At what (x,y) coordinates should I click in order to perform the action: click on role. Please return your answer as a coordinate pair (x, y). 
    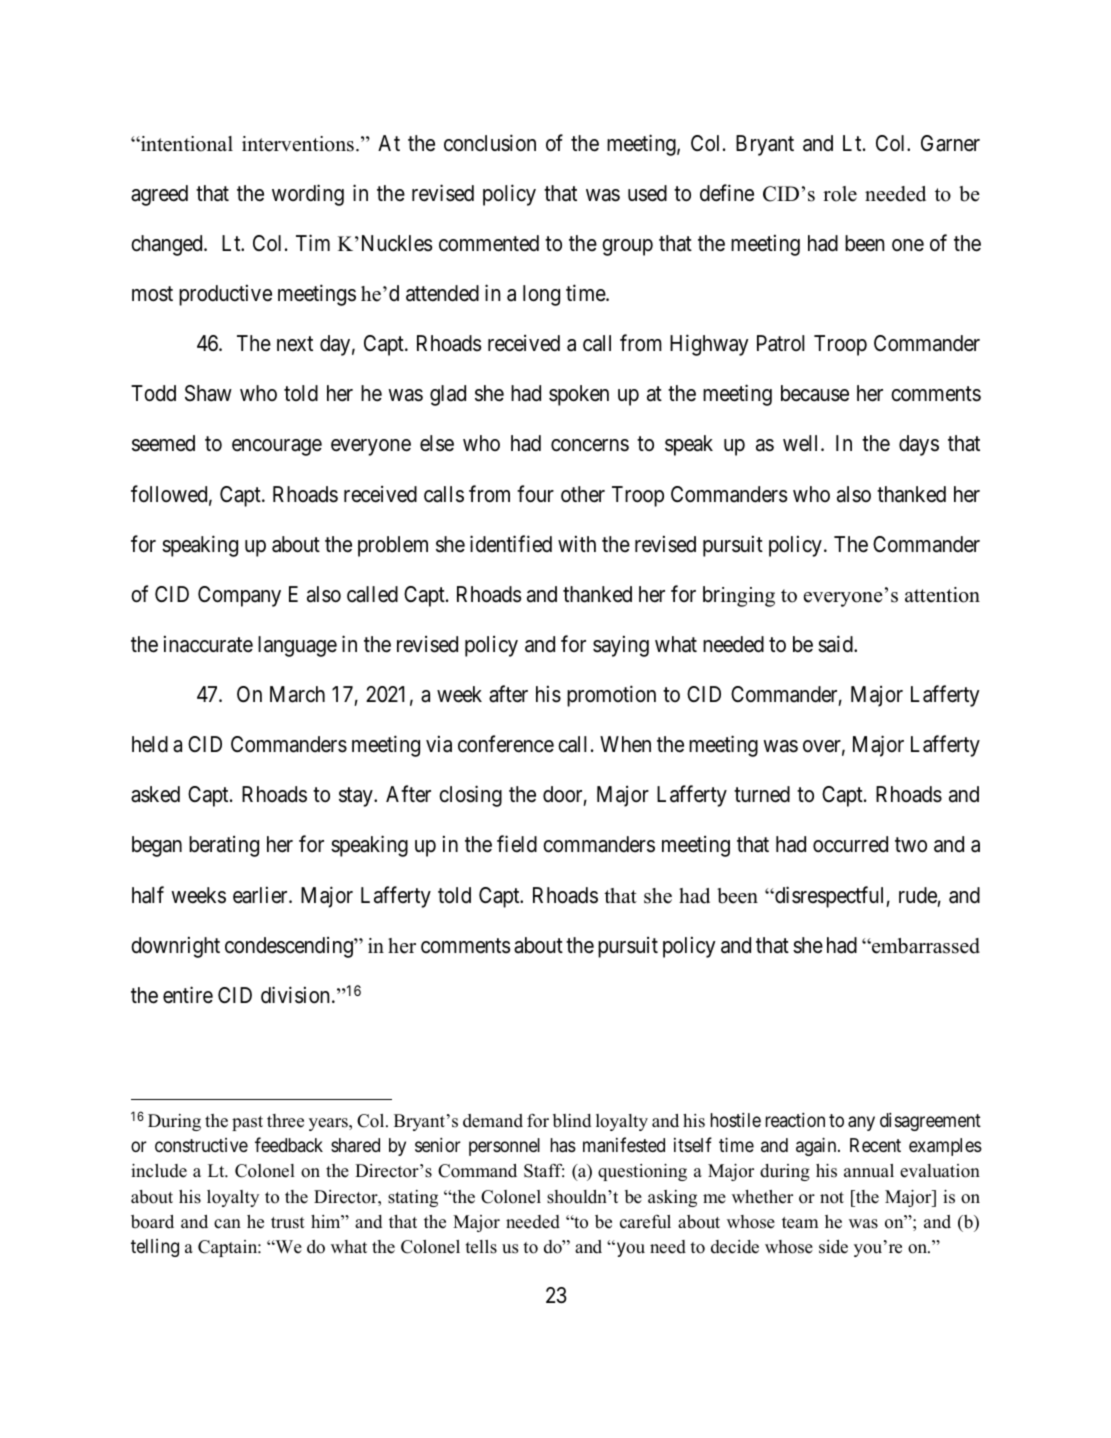
    Looking at the image, I should click on (840, 194).
